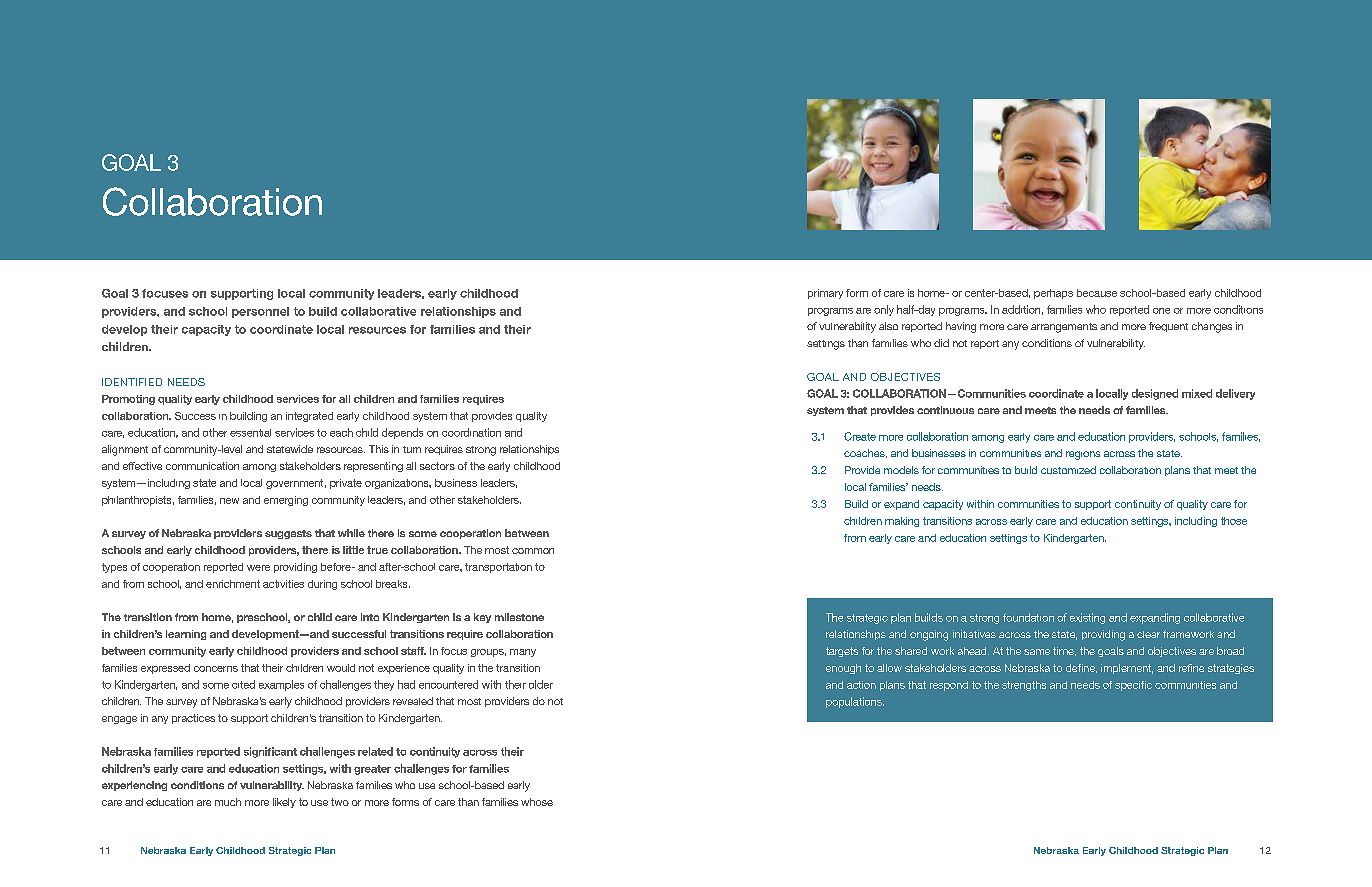 Image resolution: width=1372 pixels, height=887 pixels. What do you see at coordinates (228, 802) in the screenshot?
I see `much` at bounding box center [228, 802].
